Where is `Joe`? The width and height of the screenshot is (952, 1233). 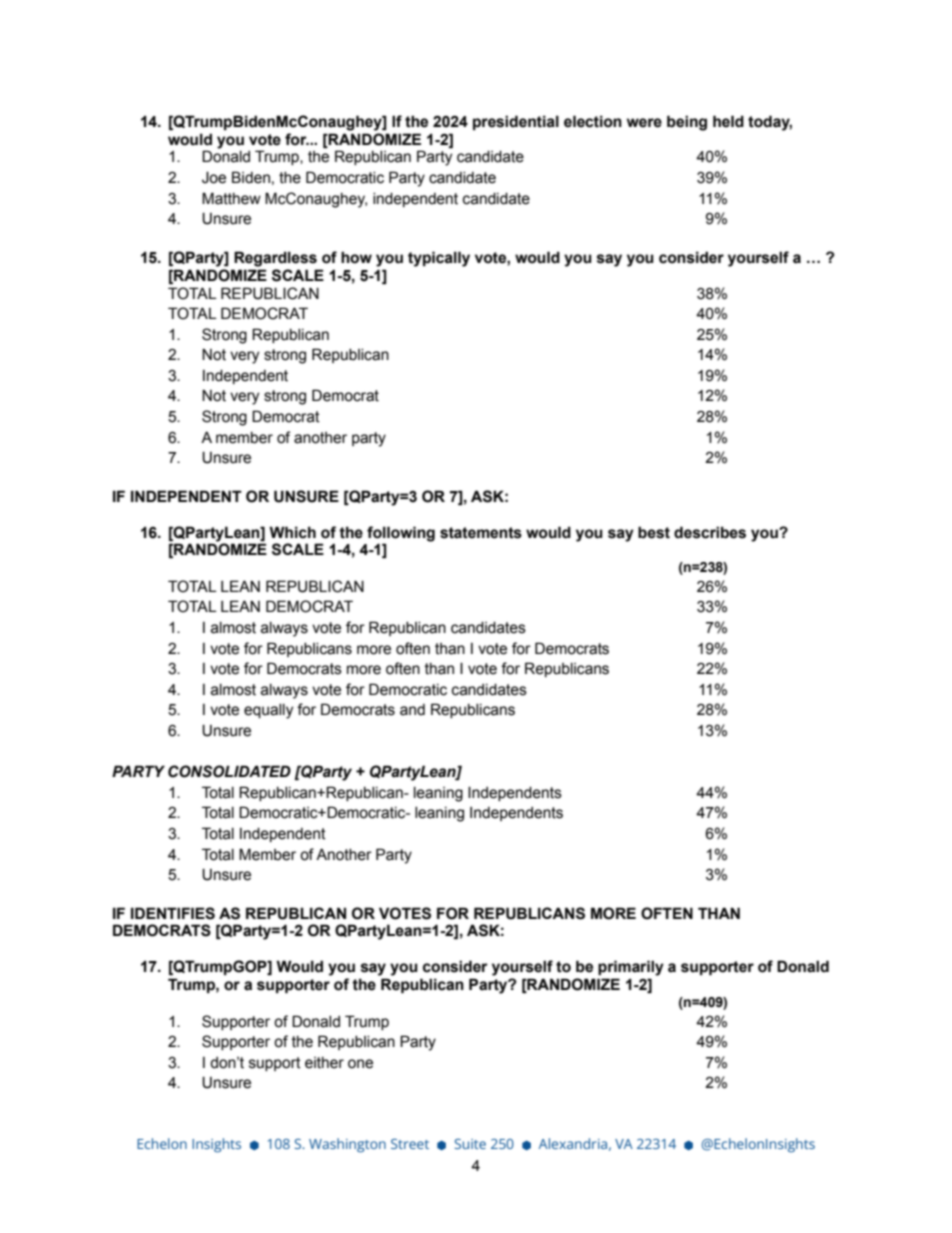 Joe is located at coordinates (214, 177).
